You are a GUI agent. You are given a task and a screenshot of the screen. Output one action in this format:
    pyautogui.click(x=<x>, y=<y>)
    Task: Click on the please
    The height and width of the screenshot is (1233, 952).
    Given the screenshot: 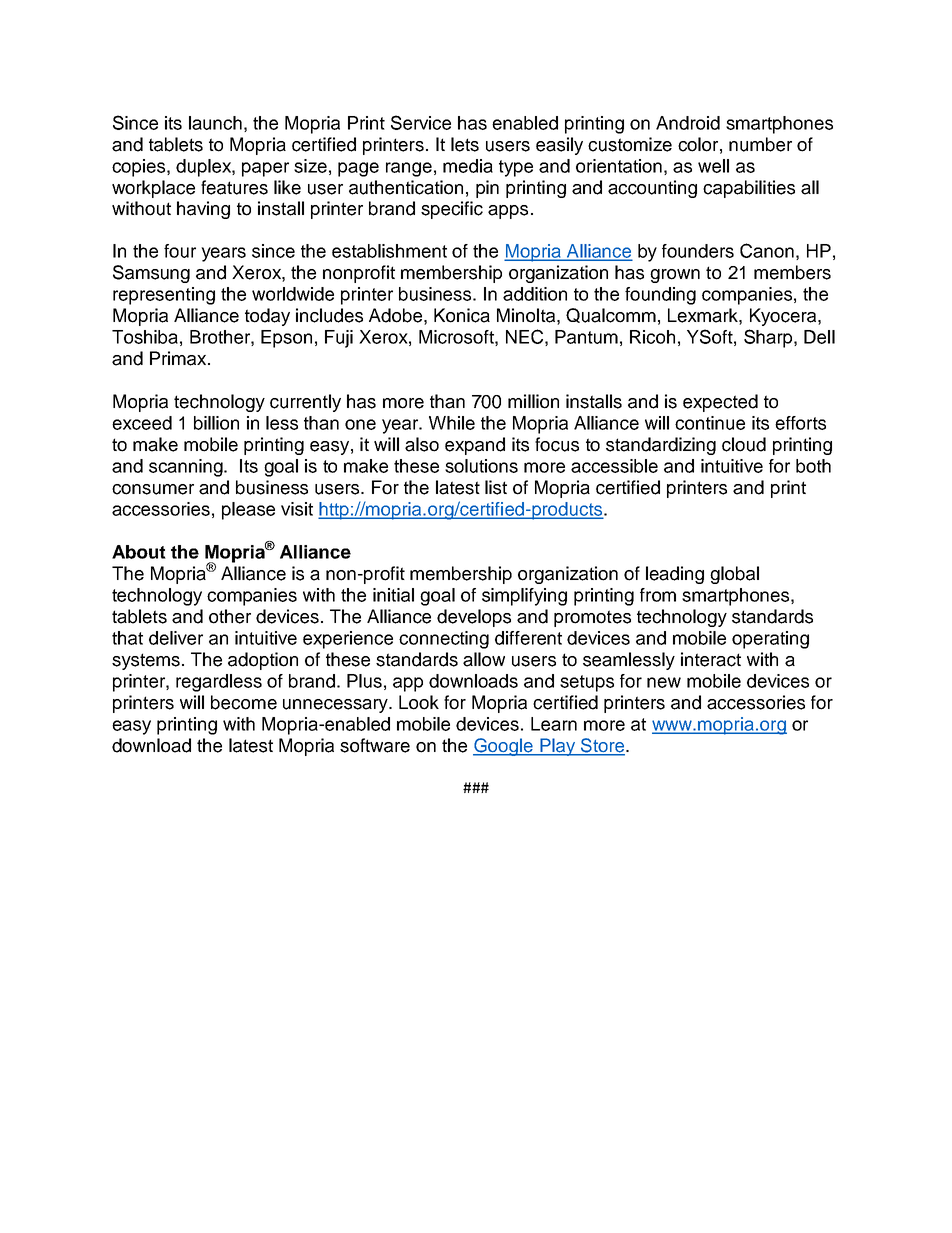 What is the action you would take?
    pyautogui.click(x=248, y=511)
